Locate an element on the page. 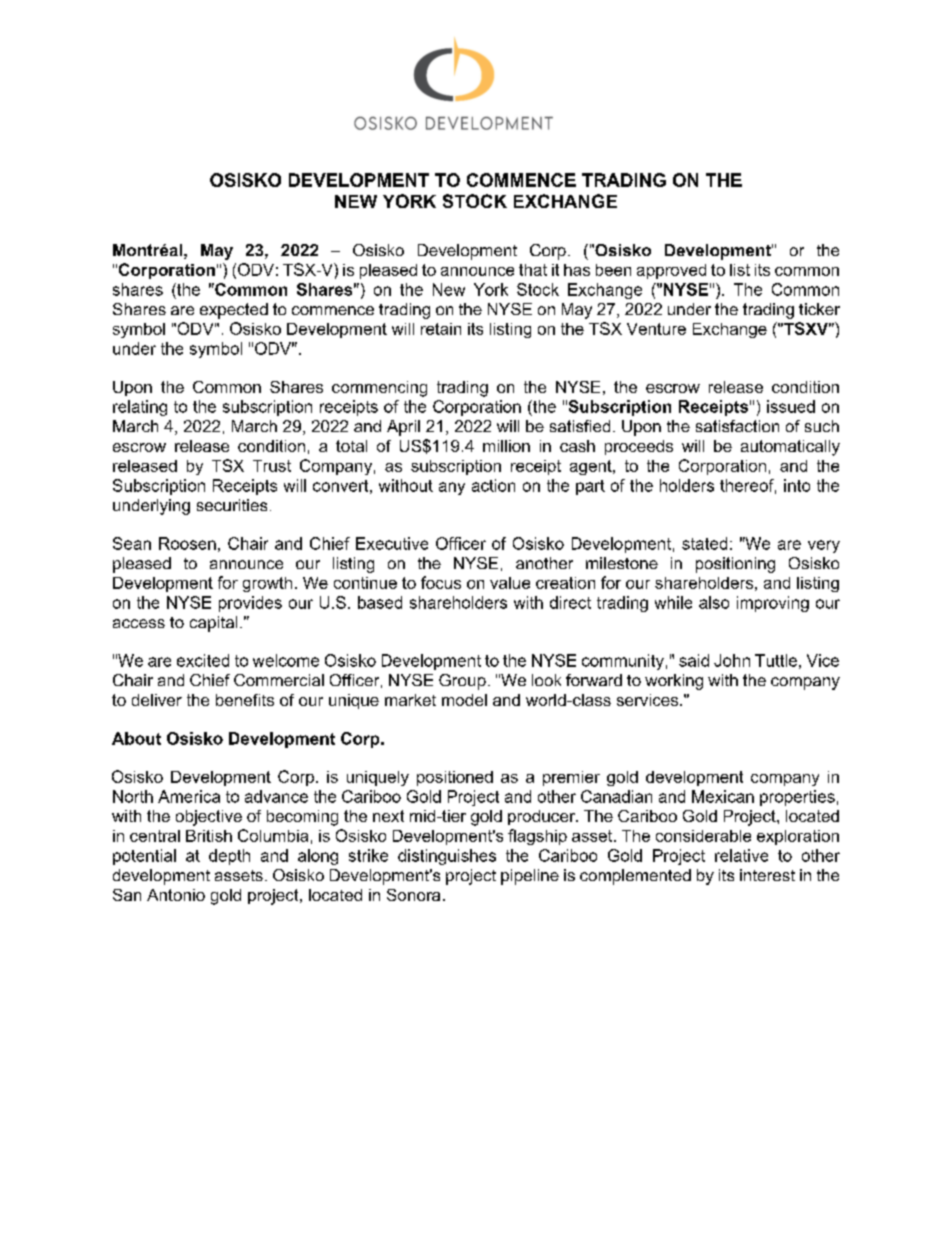  securities is located at coordinates (232, 505).
